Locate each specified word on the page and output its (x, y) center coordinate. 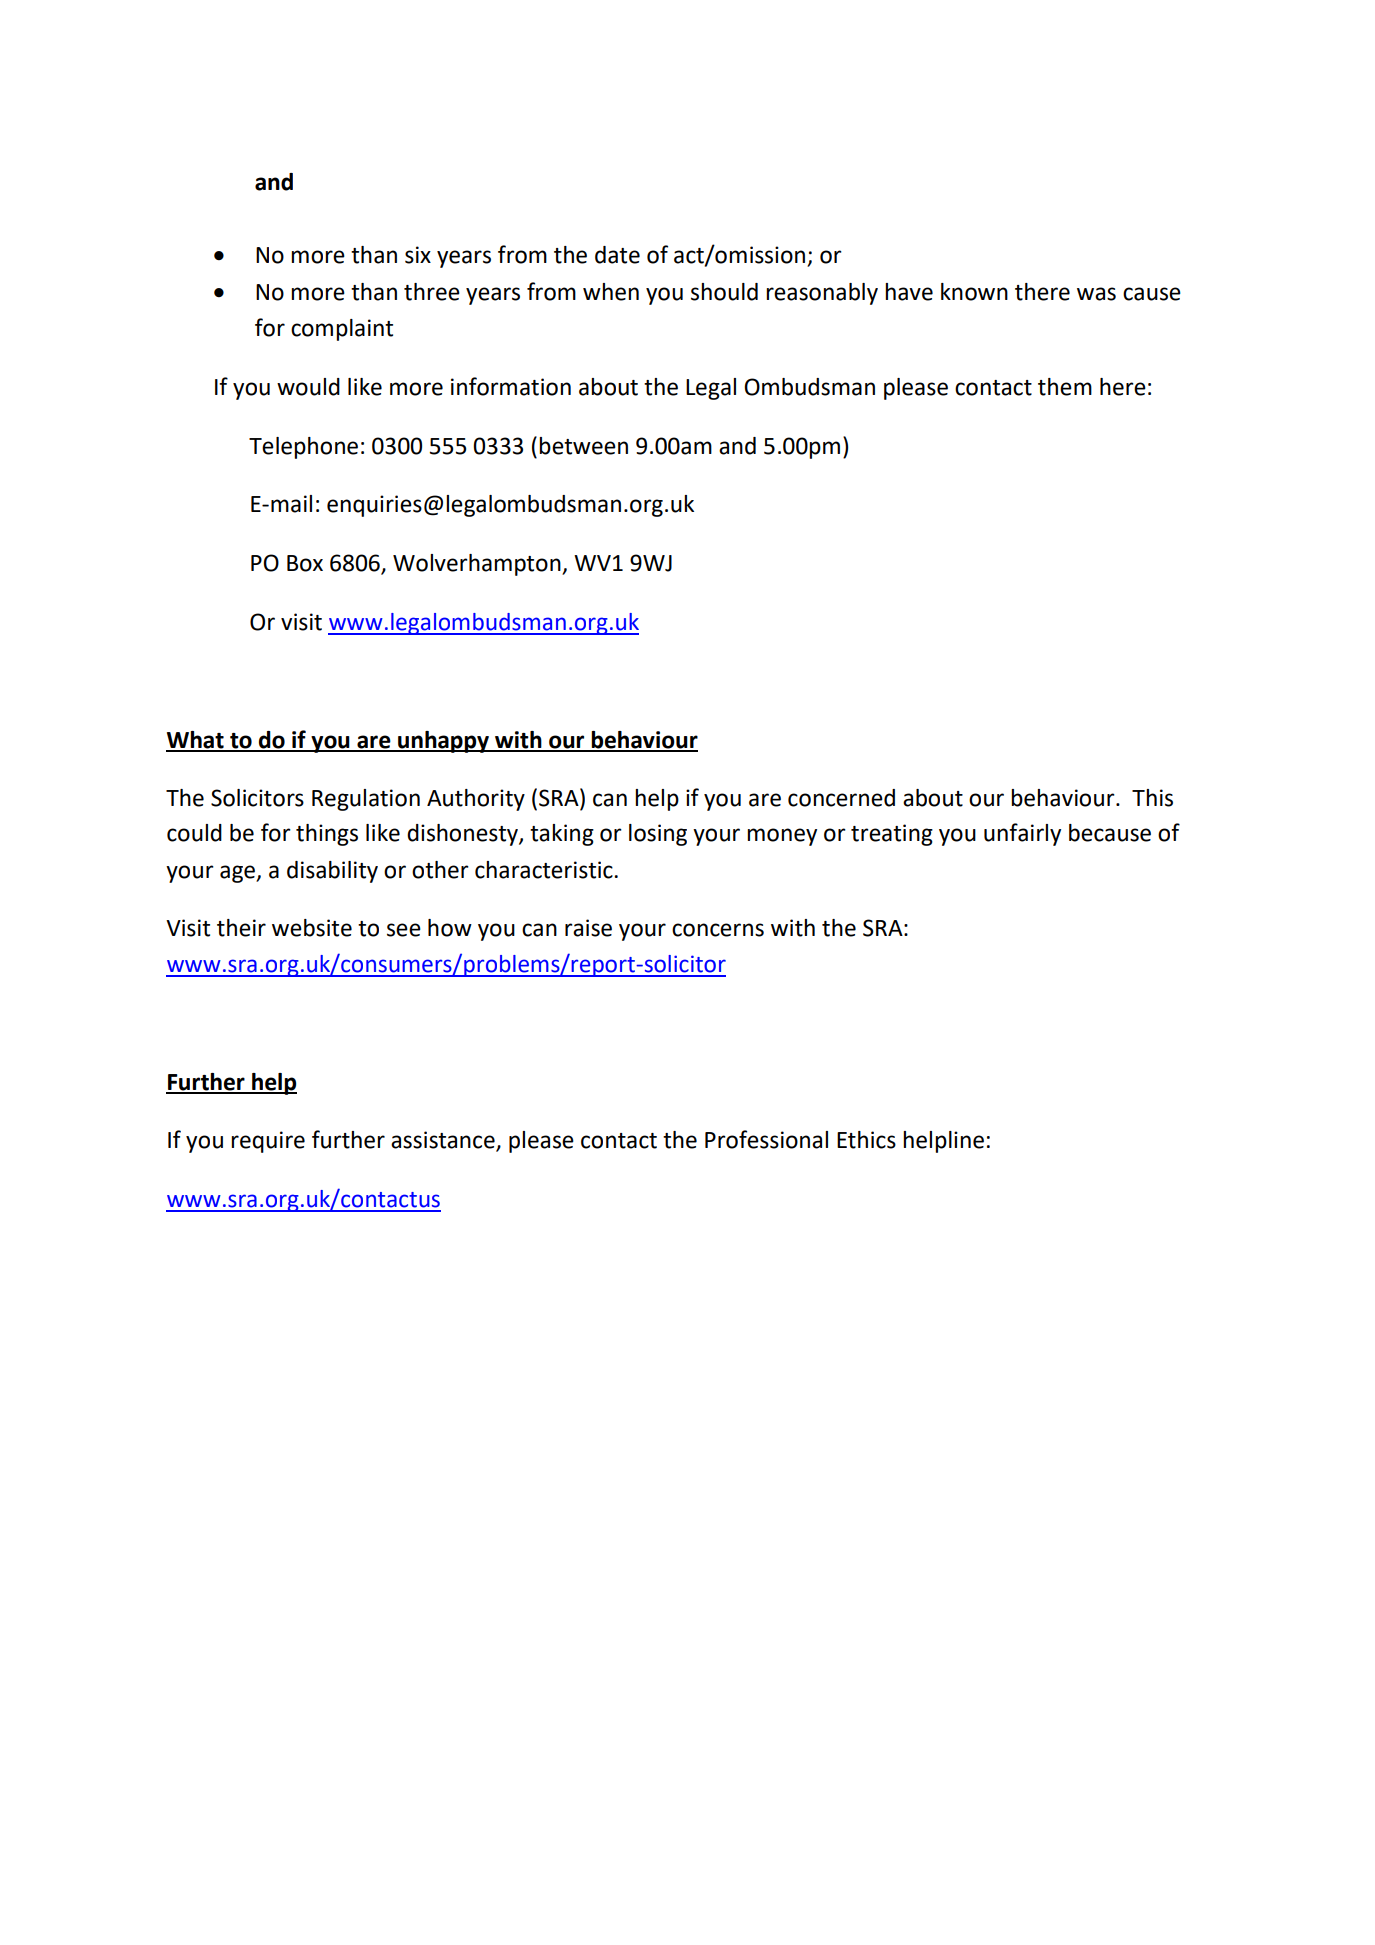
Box (305, 563)
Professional (766, 1139)
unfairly (1022, 834)
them (1065, 387)
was (1096, 294)
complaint (342, 330)
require (268, 1142)
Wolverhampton (478, 565)
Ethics (866, 1140)
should (724, 292)
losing (658, 835)
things (327, 835)
